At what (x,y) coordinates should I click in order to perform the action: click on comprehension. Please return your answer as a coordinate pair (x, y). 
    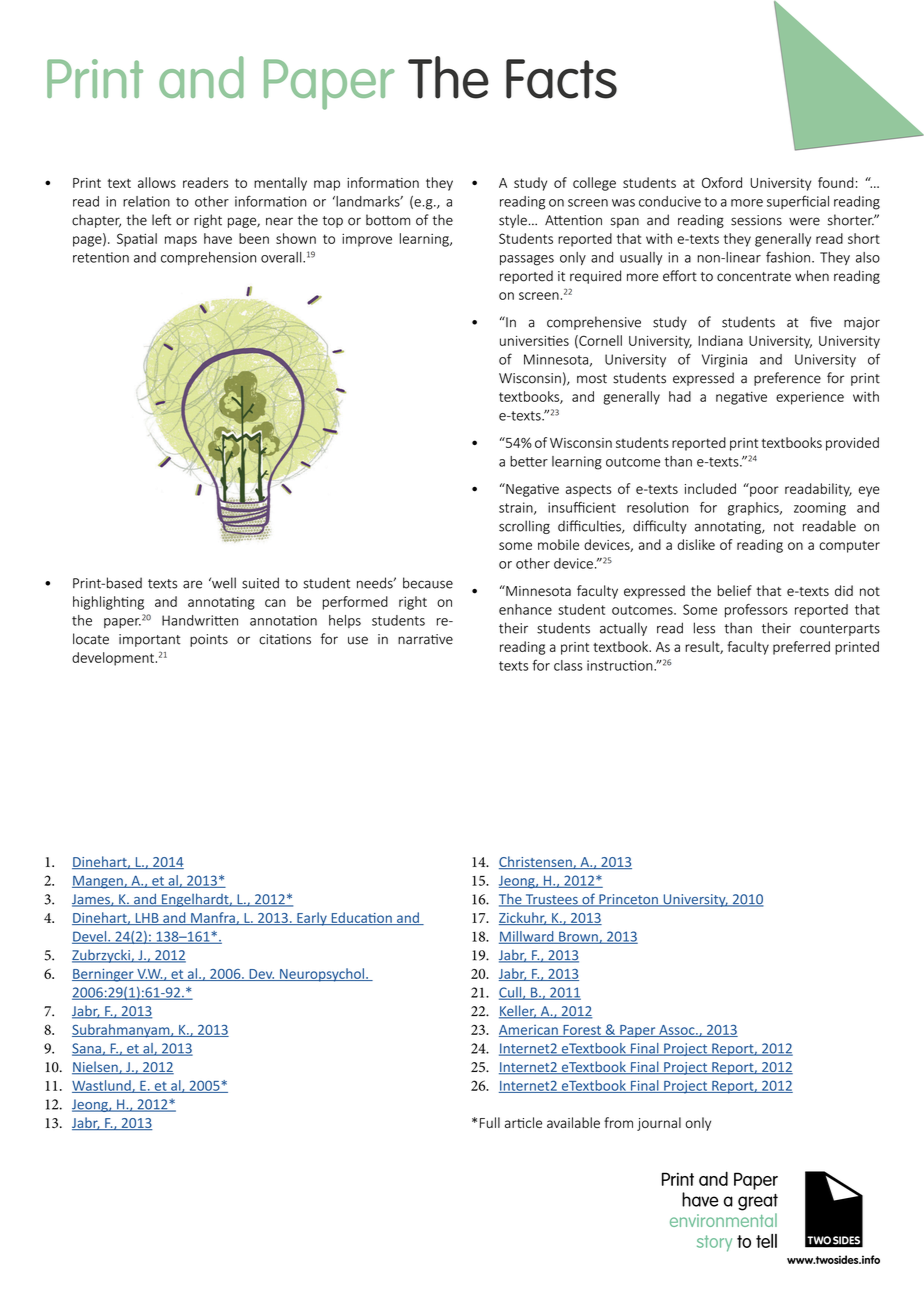
    Looking at the image, I should click on (208, 258).
